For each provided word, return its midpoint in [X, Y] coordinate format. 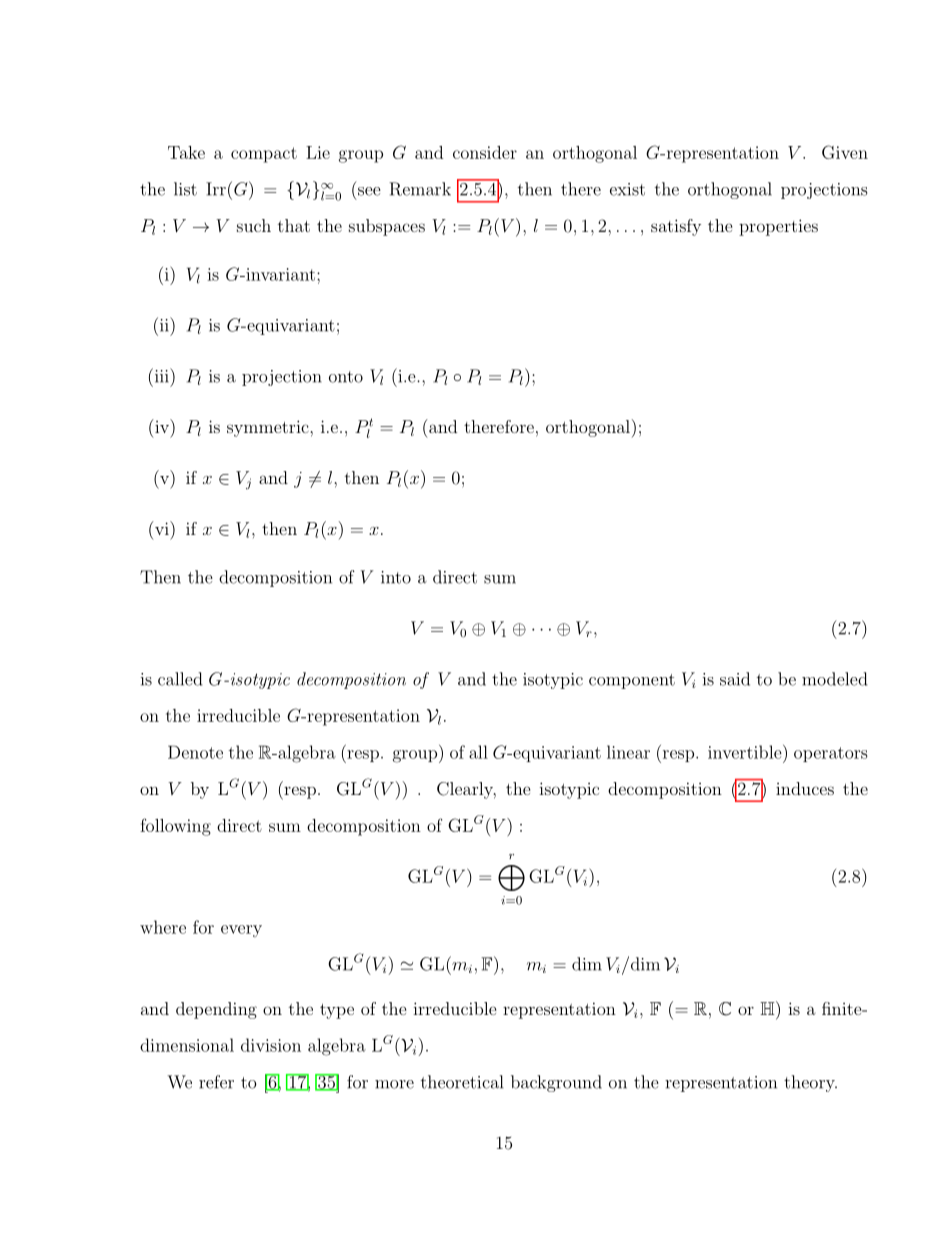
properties [778, 227]
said [735, 679]
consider [485, 152]
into [396, 577]
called [180, 679]
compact [264, 155]
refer [216, 1082]
